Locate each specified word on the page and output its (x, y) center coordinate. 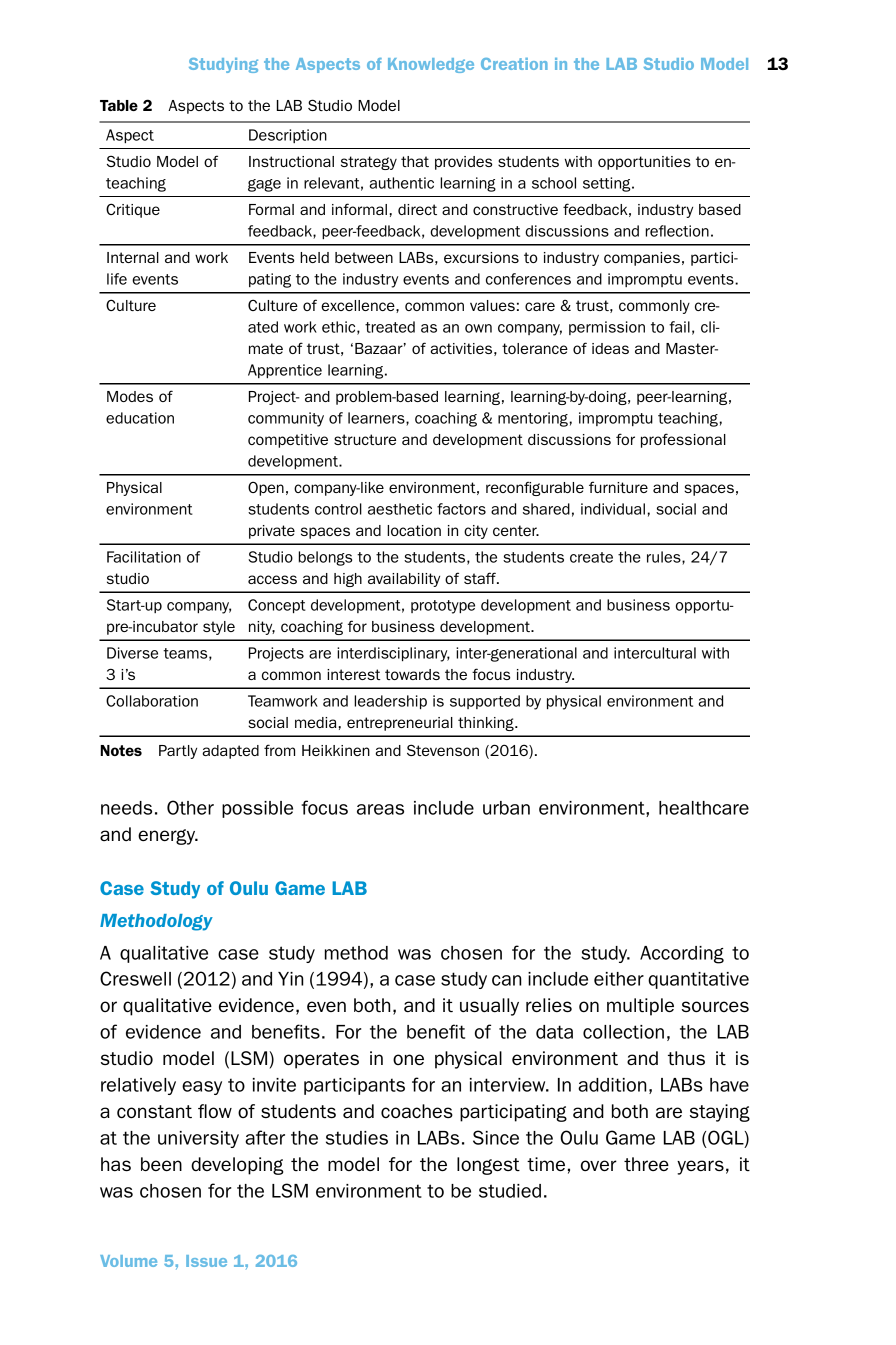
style (219, 628)
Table (119, 105)
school (554, 183)
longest (488, 1166)
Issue (206, 1261)
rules (665, 558)
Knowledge (431, 65)
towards (412, 674)
